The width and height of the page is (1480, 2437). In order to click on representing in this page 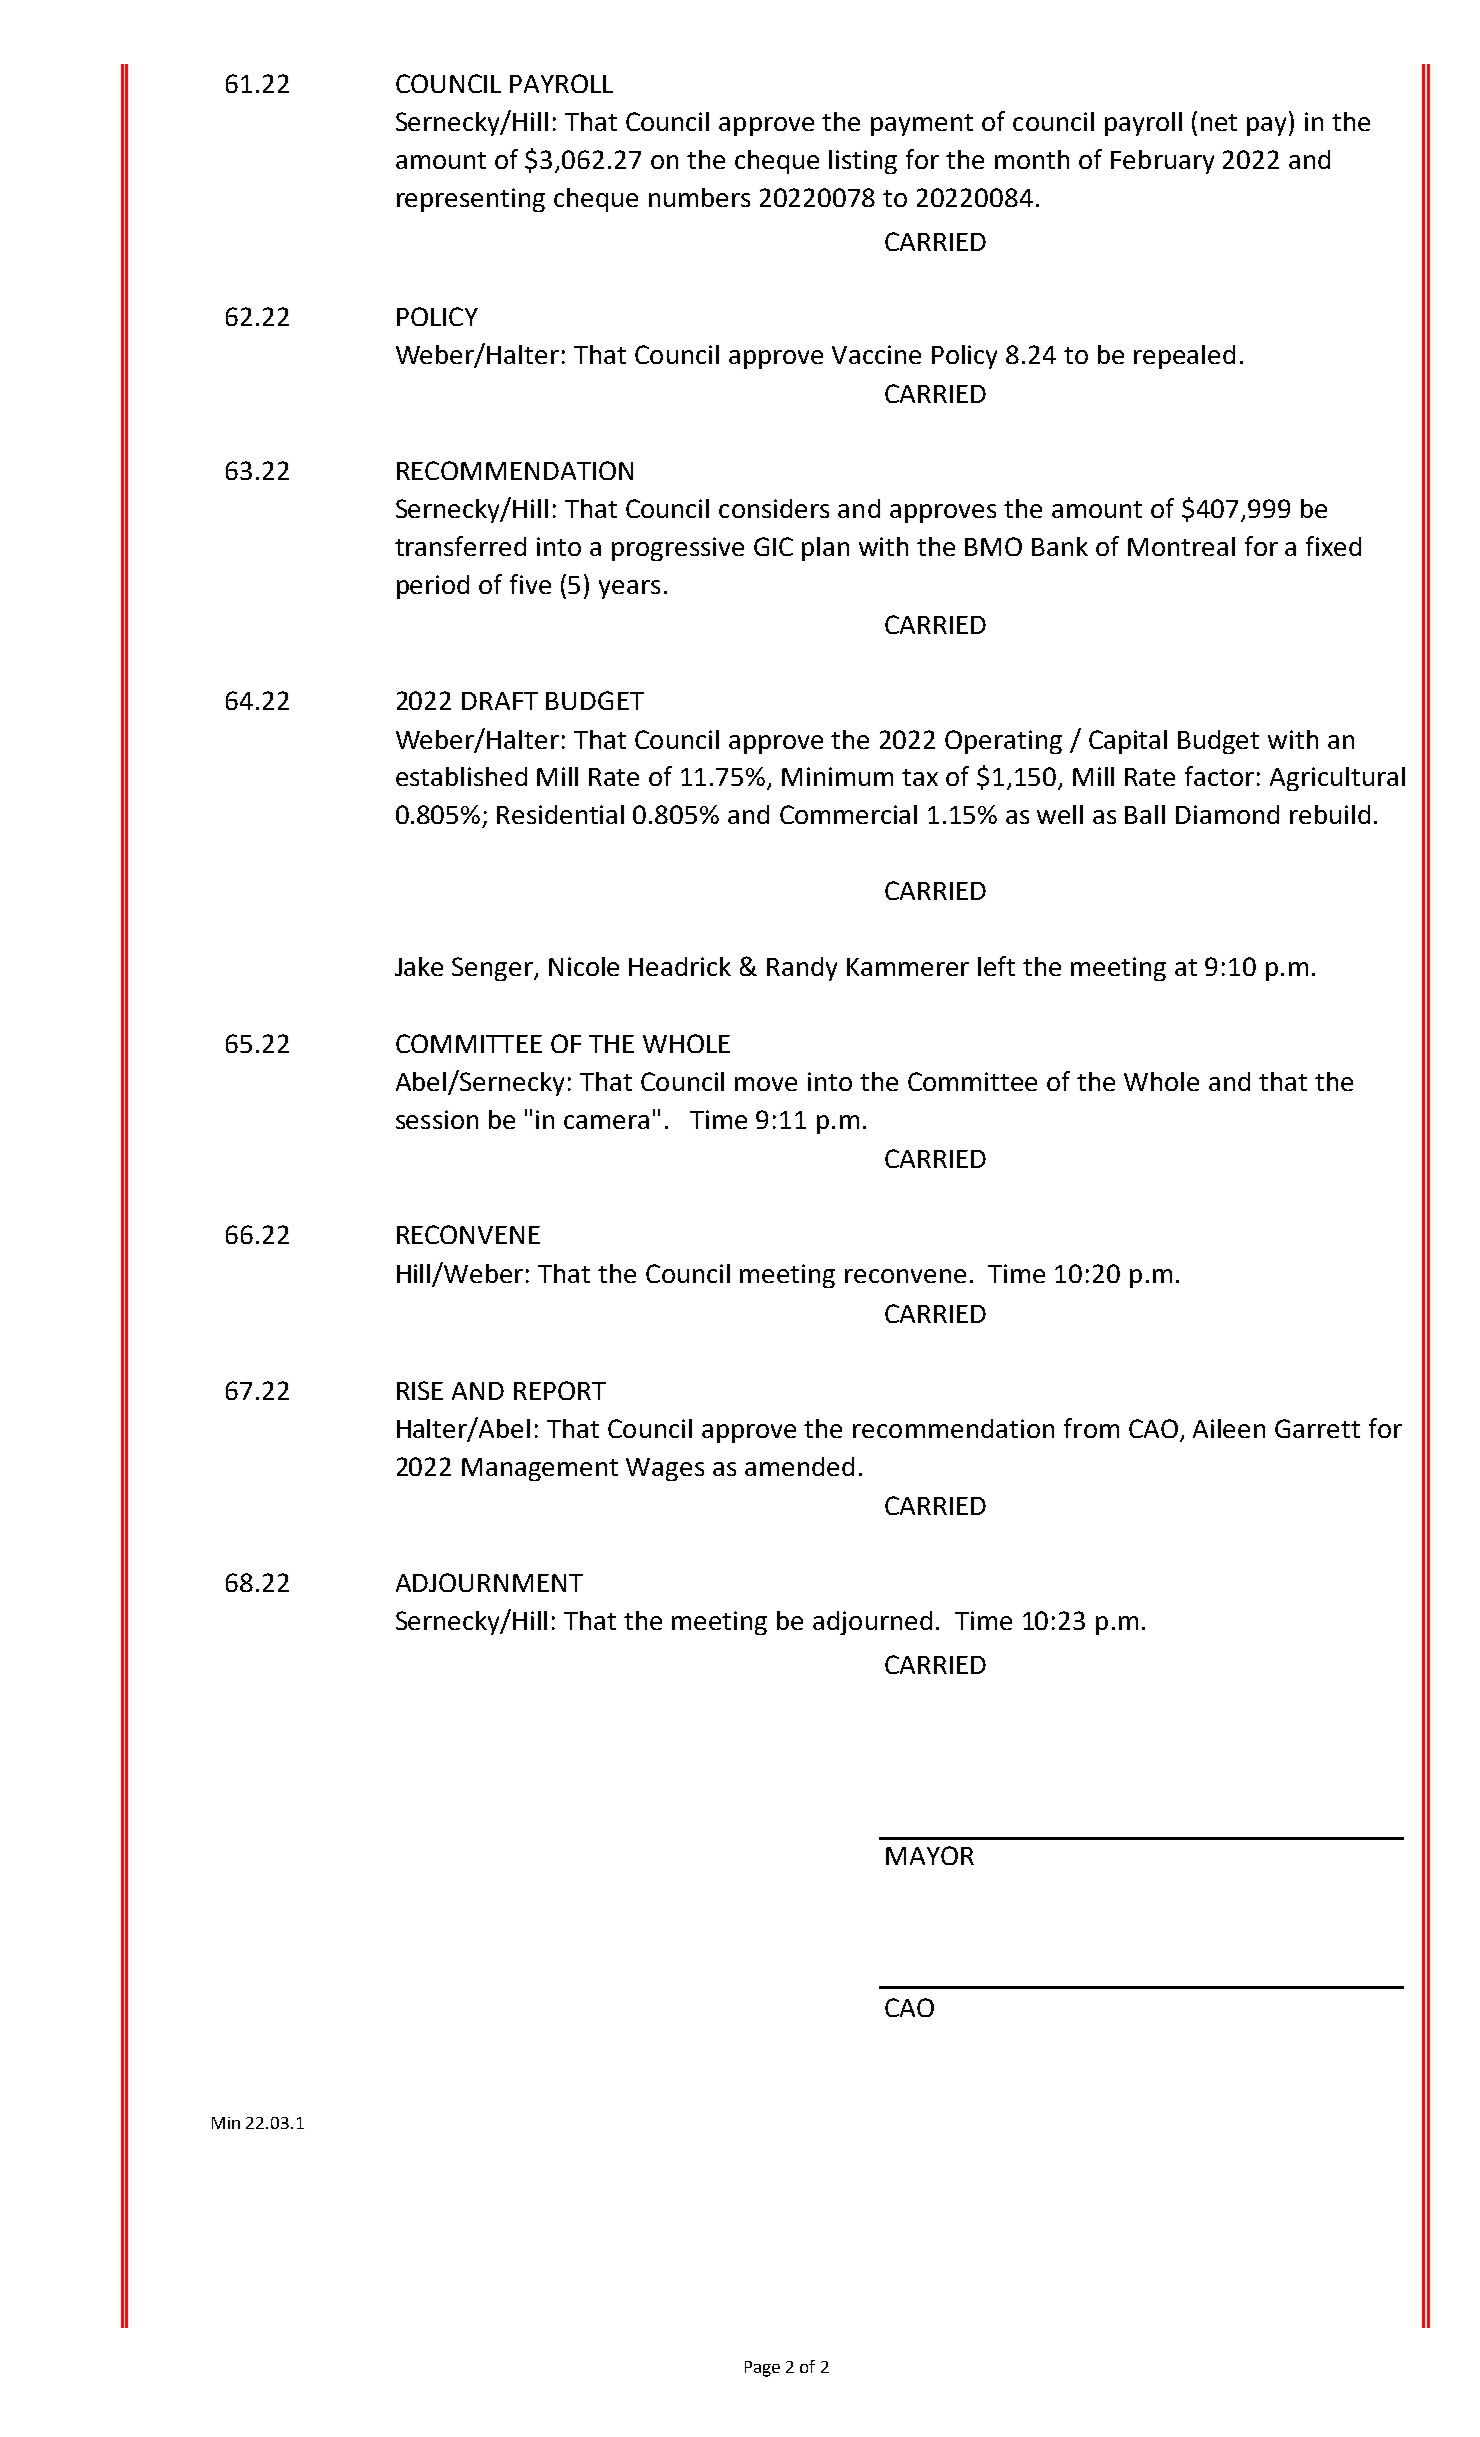, I will do `click(471, 200)`.
